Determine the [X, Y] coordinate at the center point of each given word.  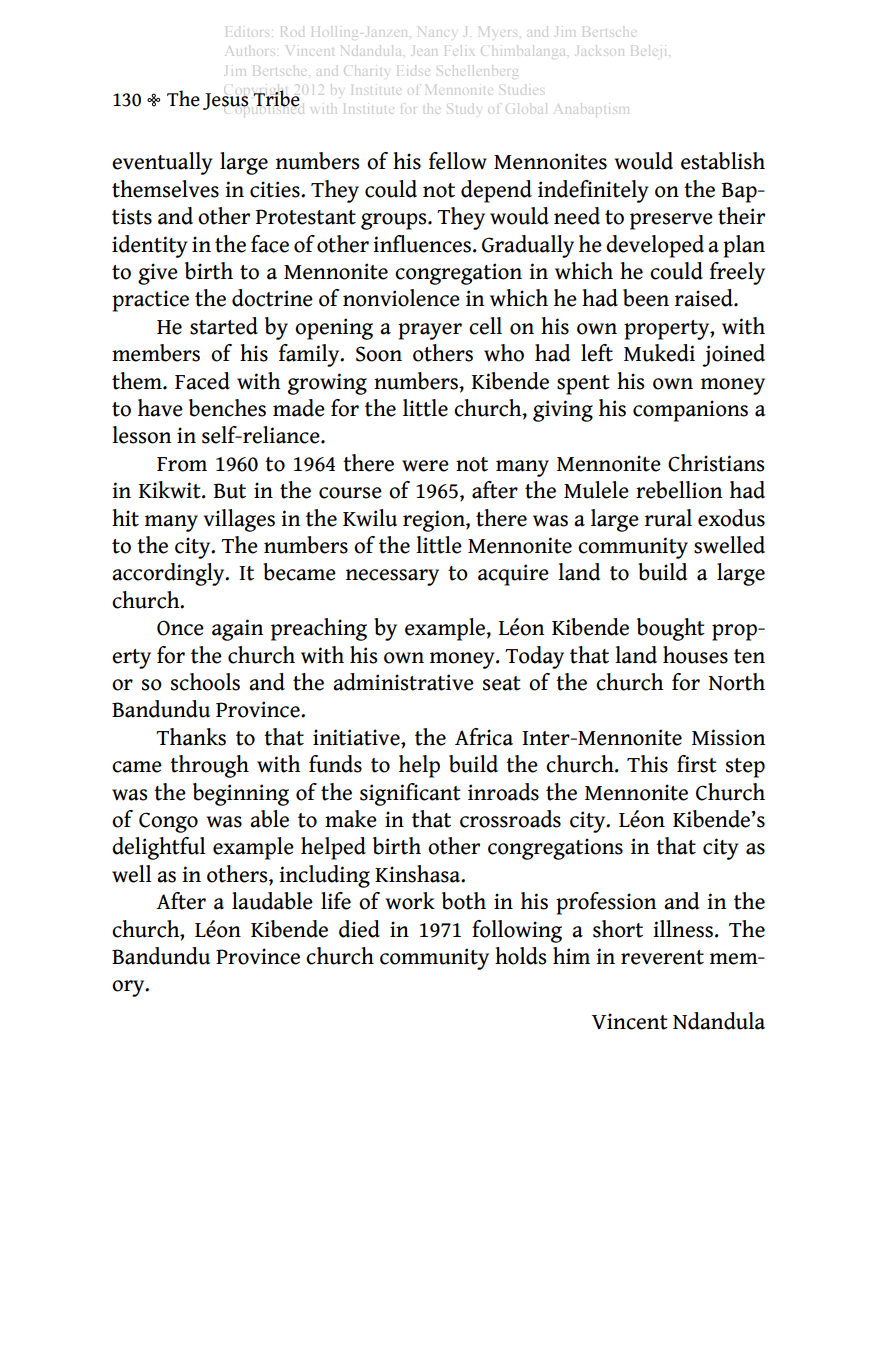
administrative [403, 682]
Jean [420, 55]
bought [671, 629]
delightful [159, 848]
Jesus [225, 101]
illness [683, 929]
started [224, 326]
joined [733, 355]
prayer [430, 331]
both [464, 901]
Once [180, 628]
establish [723, 161]
